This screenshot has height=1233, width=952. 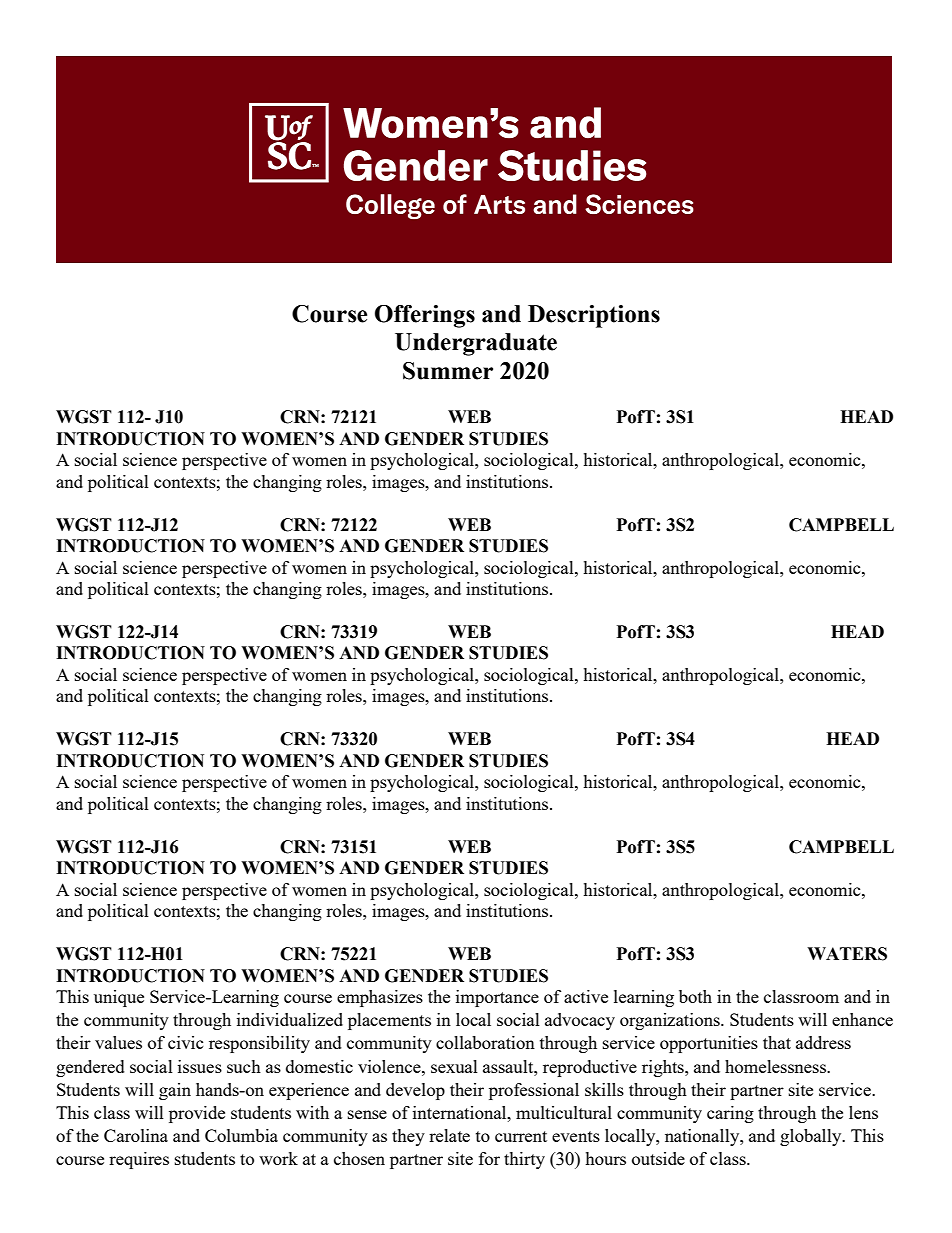 I want to click on Columbia, so click(x=241, y=1135).
